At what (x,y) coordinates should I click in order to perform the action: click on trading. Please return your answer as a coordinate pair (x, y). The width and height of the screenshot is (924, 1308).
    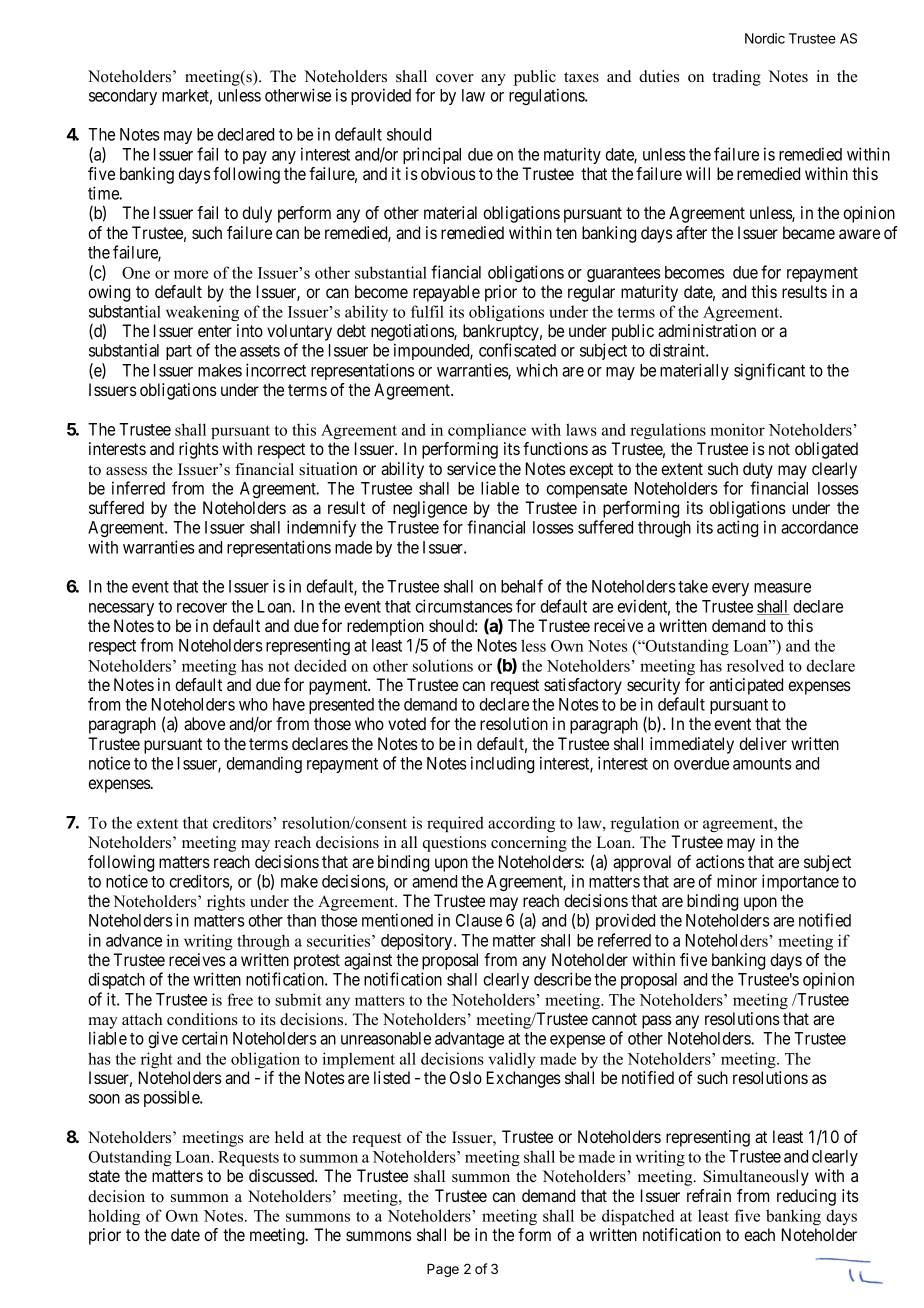
    Looking at the image, I should click on (736, 78).
